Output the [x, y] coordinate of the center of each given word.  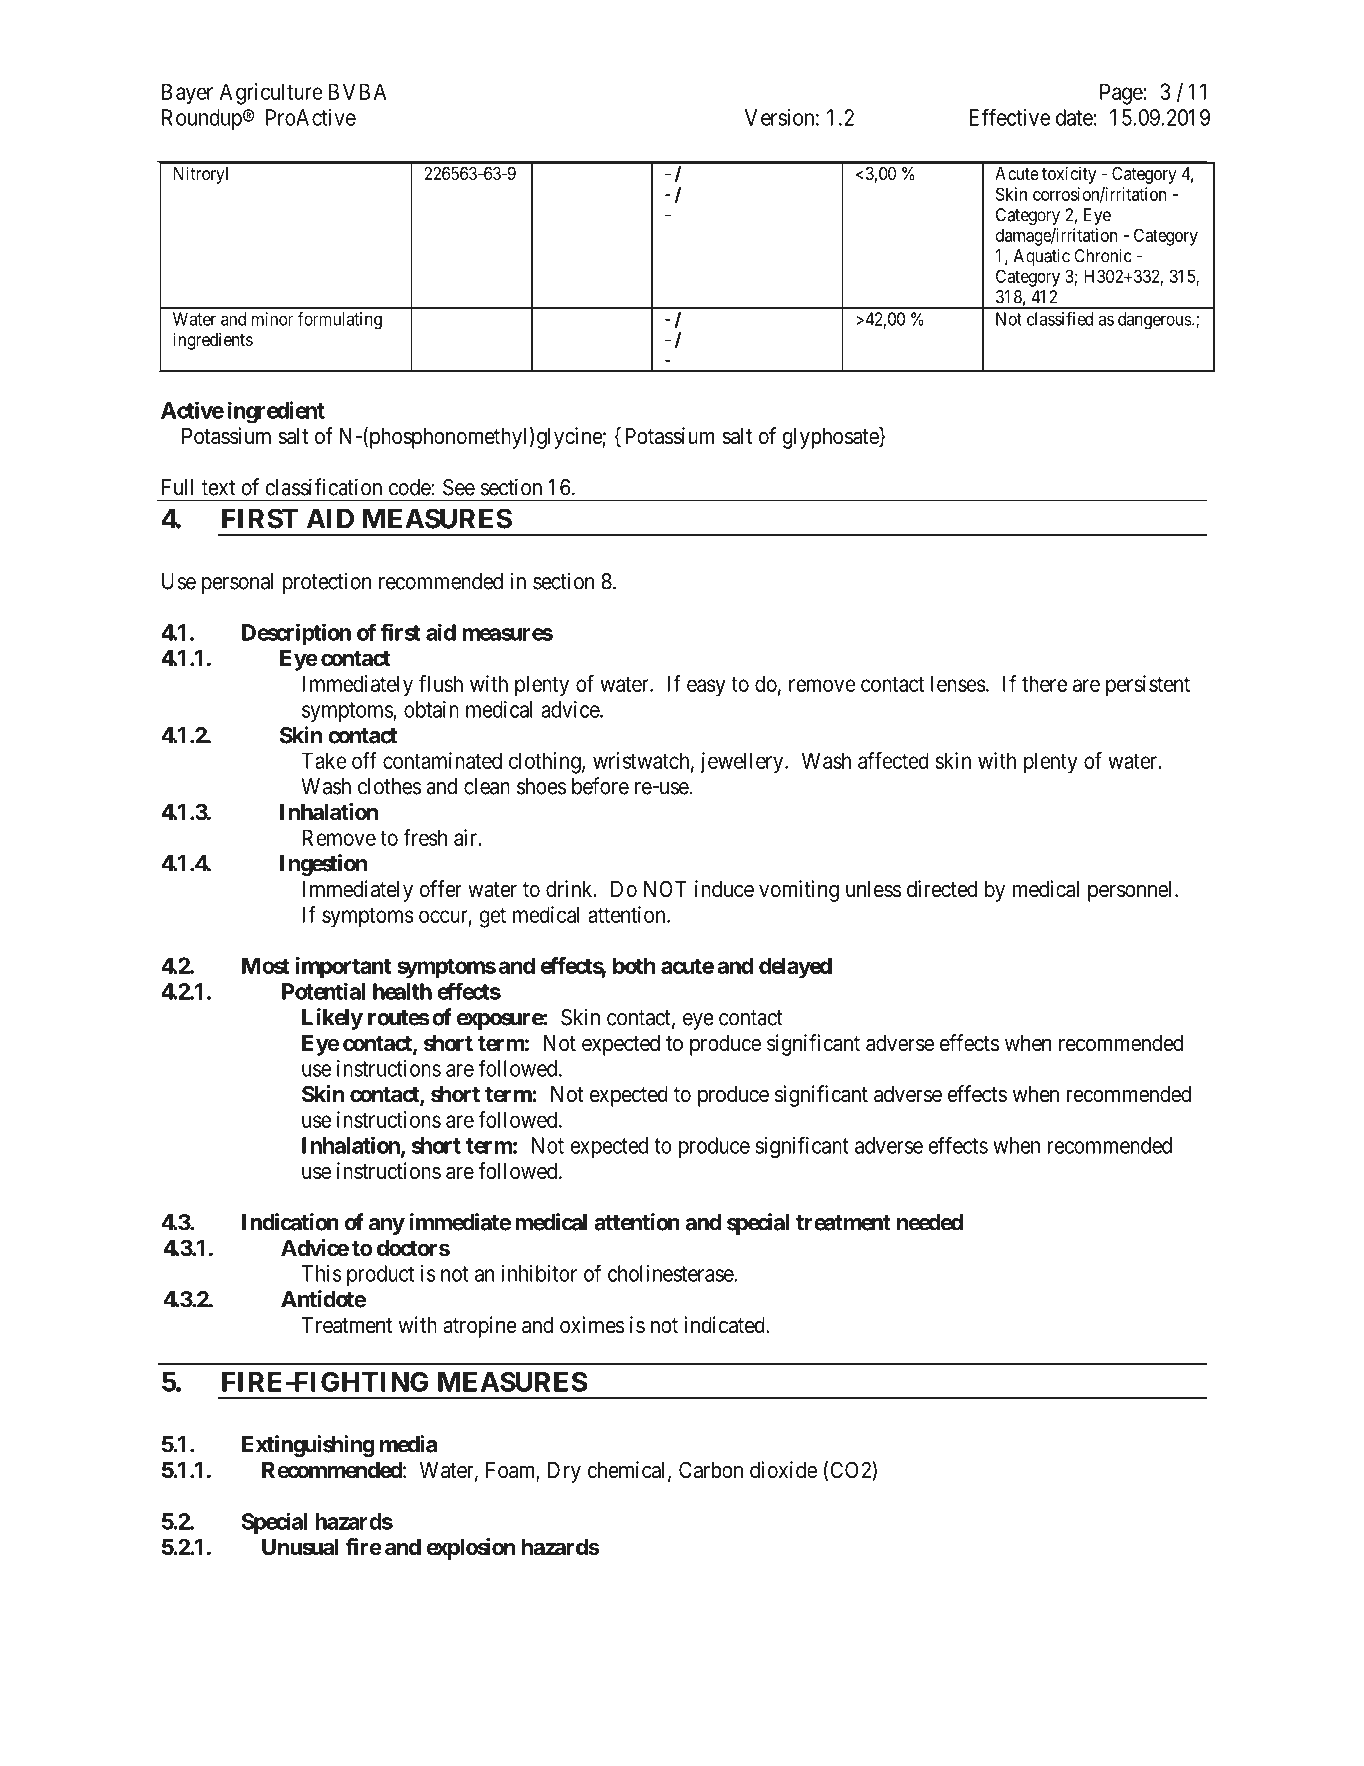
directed [942, 889]
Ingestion [323, 865]
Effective [1009, 117]
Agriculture [271, 94]
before [600, 786]
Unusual [300, 1547]
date [1074, 117]
